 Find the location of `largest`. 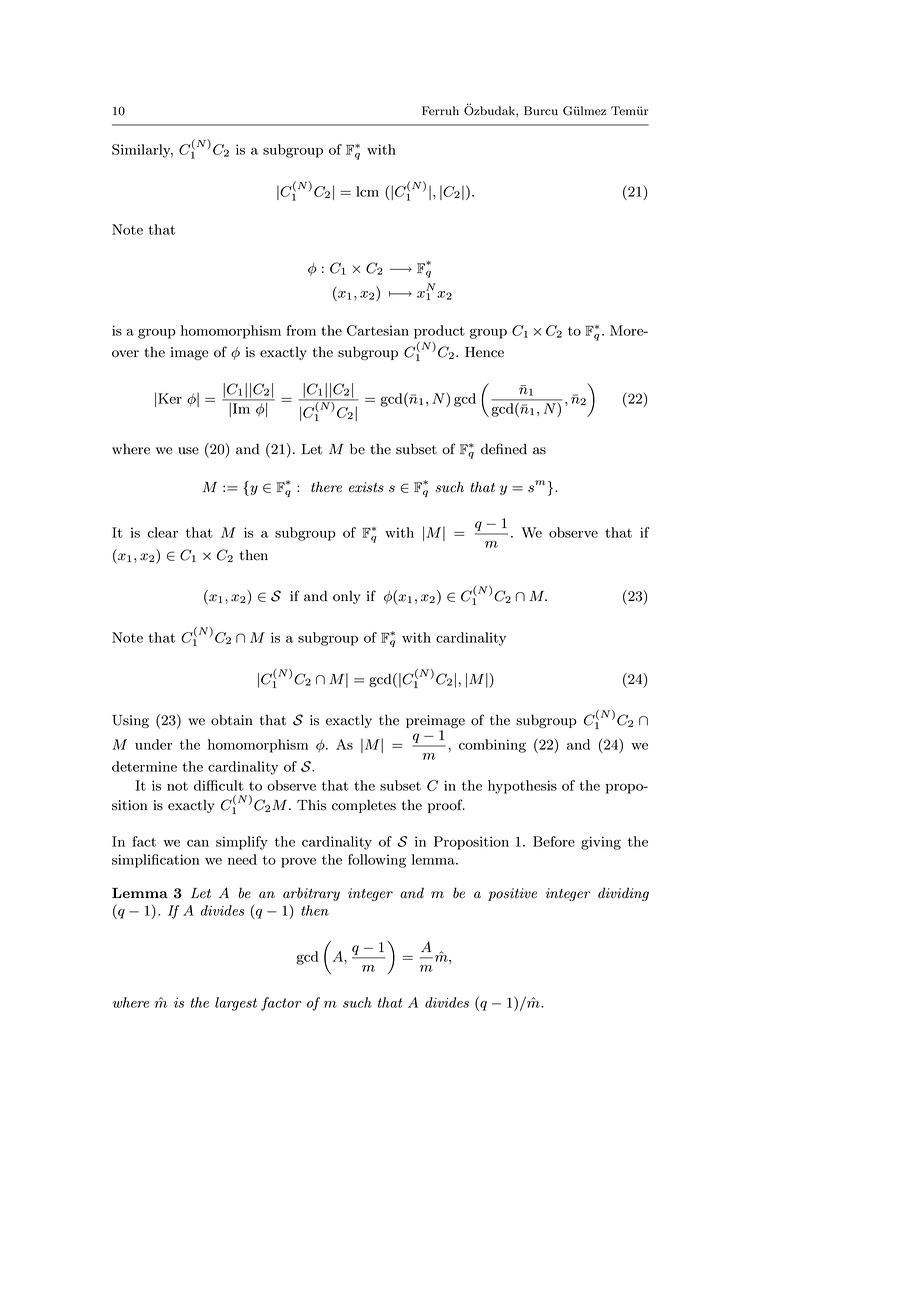

largest is located at coordinates (236, 1004).
